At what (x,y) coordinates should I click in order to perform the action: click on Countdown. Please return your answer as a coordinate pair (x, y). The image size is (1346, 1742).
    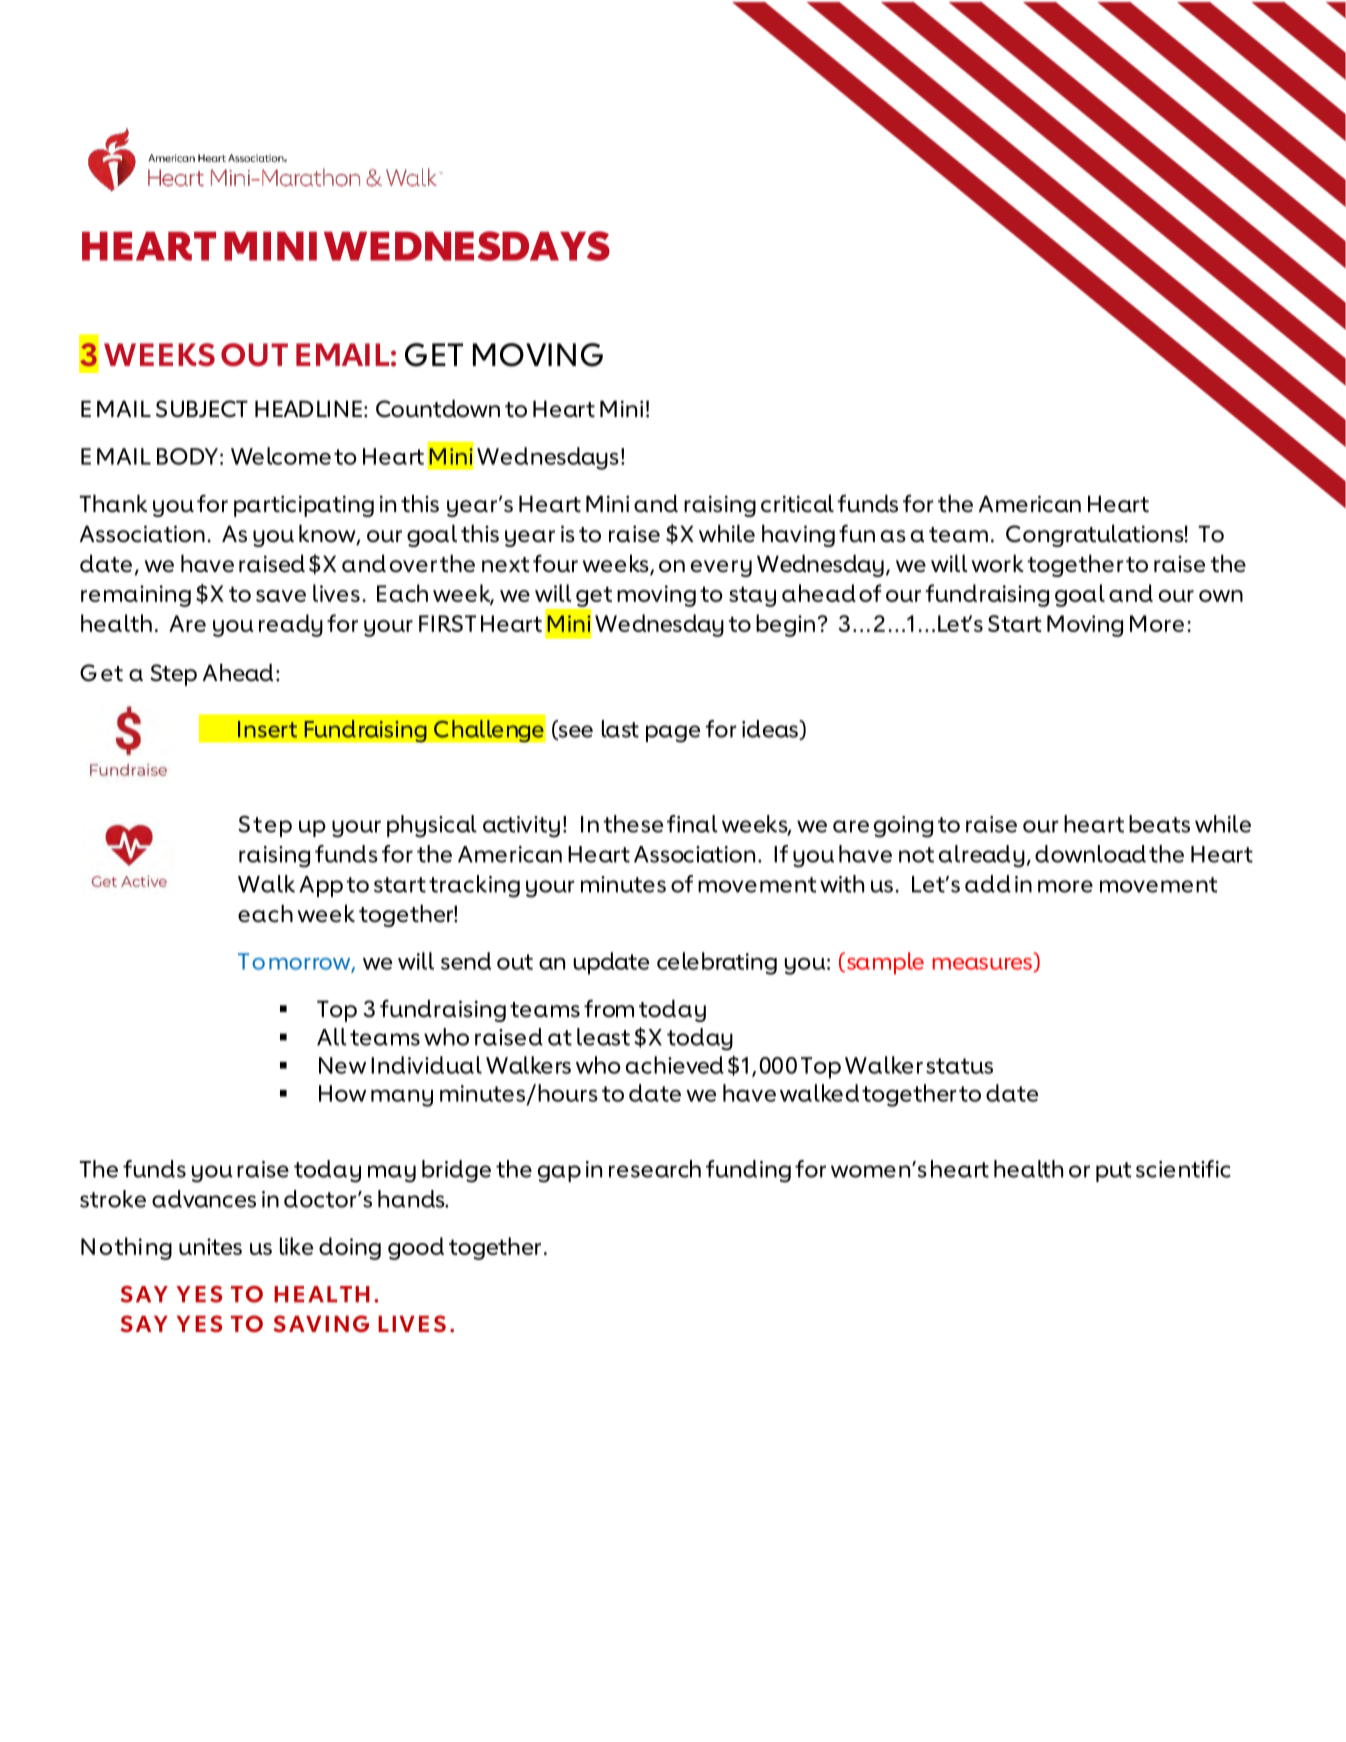
    Looking at the image, I should click on (438, 408).
